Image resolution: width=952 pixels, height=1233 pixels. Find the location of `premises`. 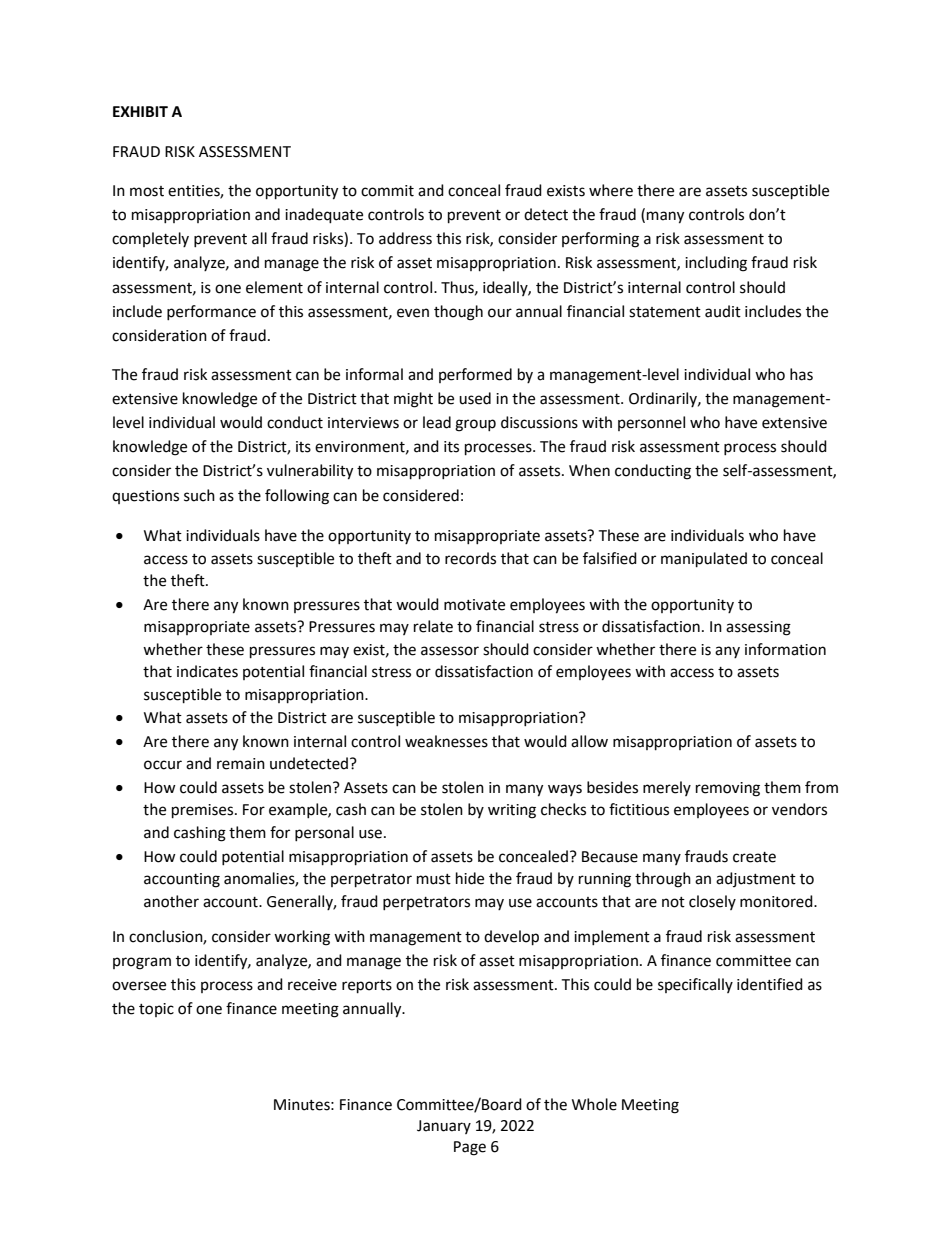

premises is located at coordinates (204, 811).
